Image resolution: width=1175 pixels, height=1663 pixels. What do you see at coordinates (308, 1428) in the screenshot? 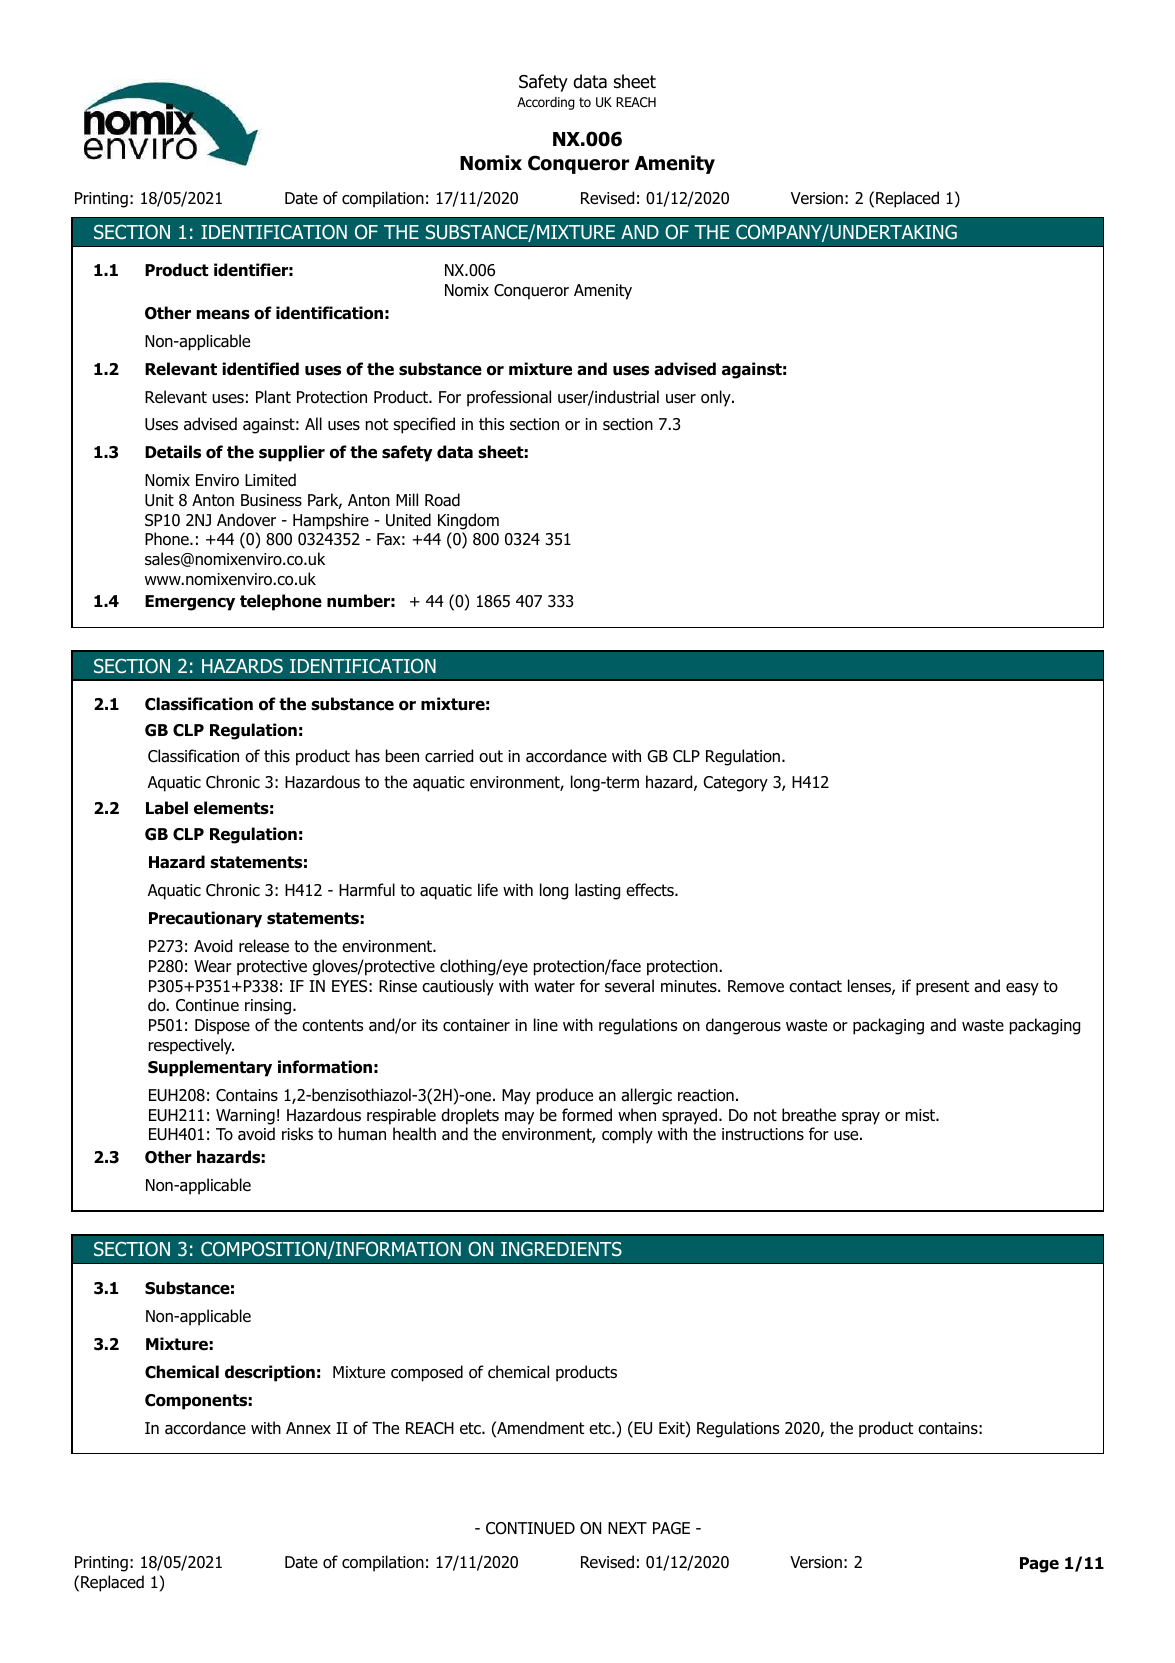
I see `Annex` at bounding box center [308, 1428].
